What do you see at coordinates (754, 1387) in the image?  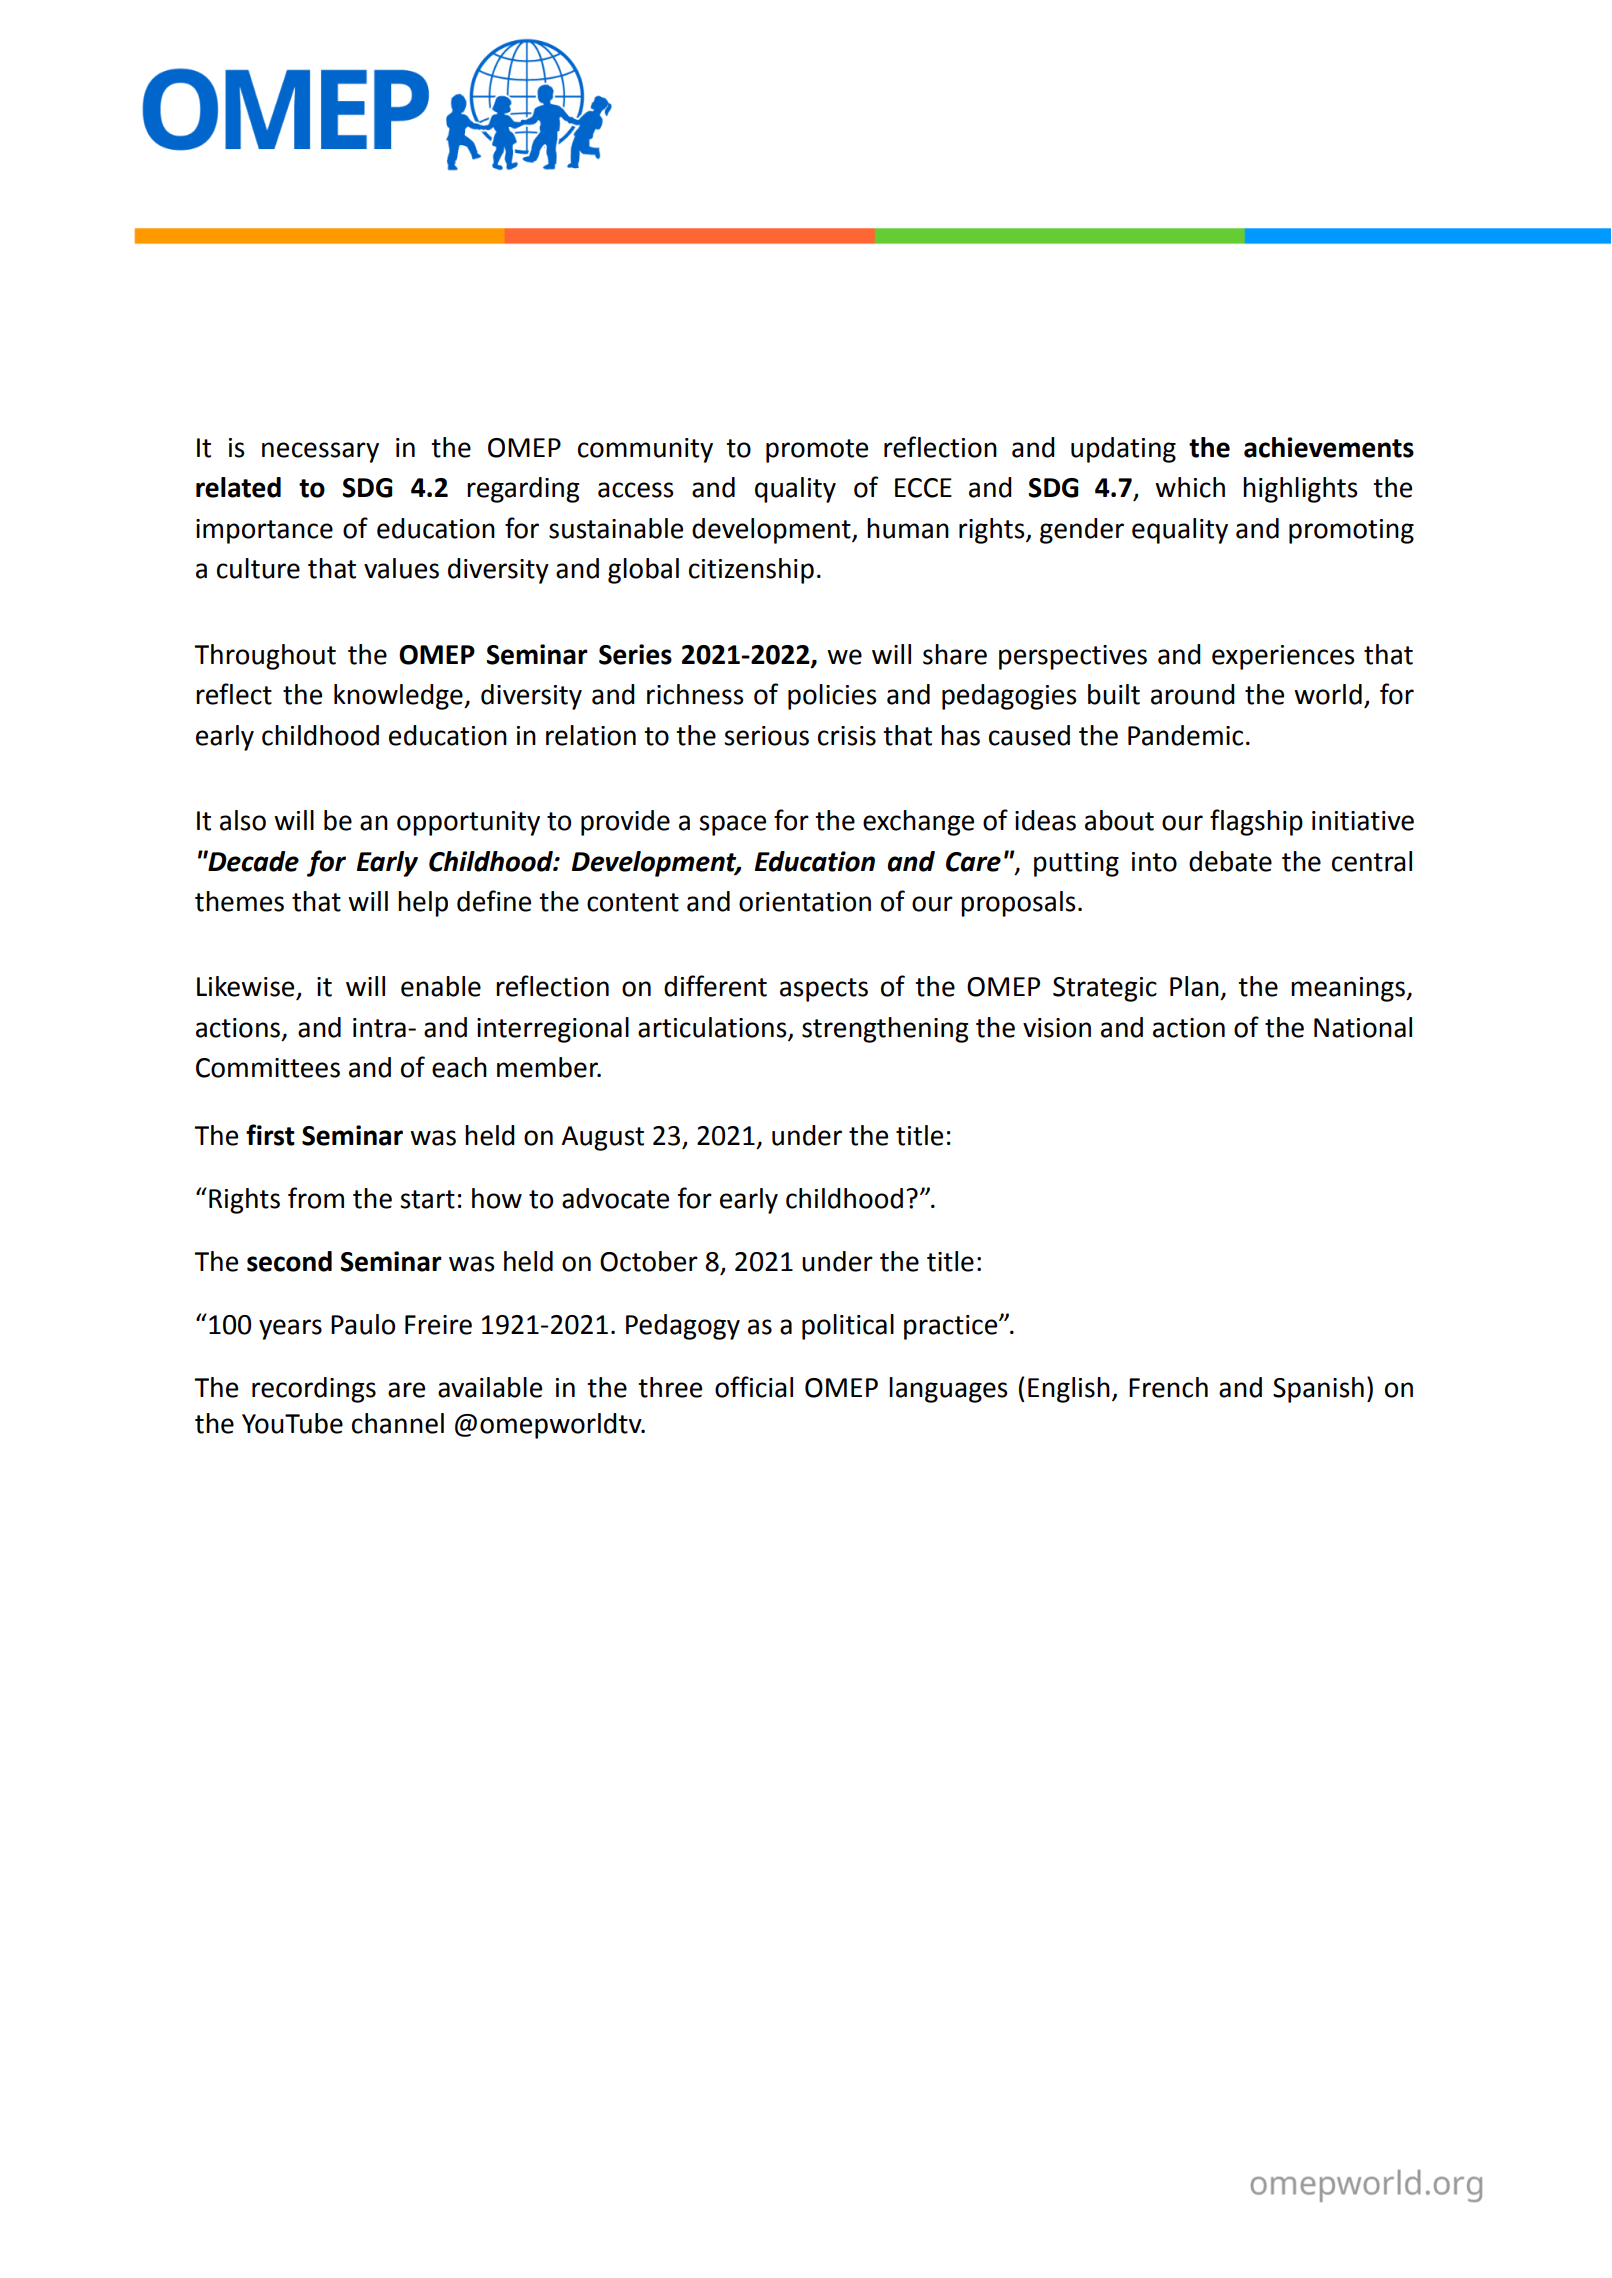 I see `official` at bounding box center [754, 1387].
